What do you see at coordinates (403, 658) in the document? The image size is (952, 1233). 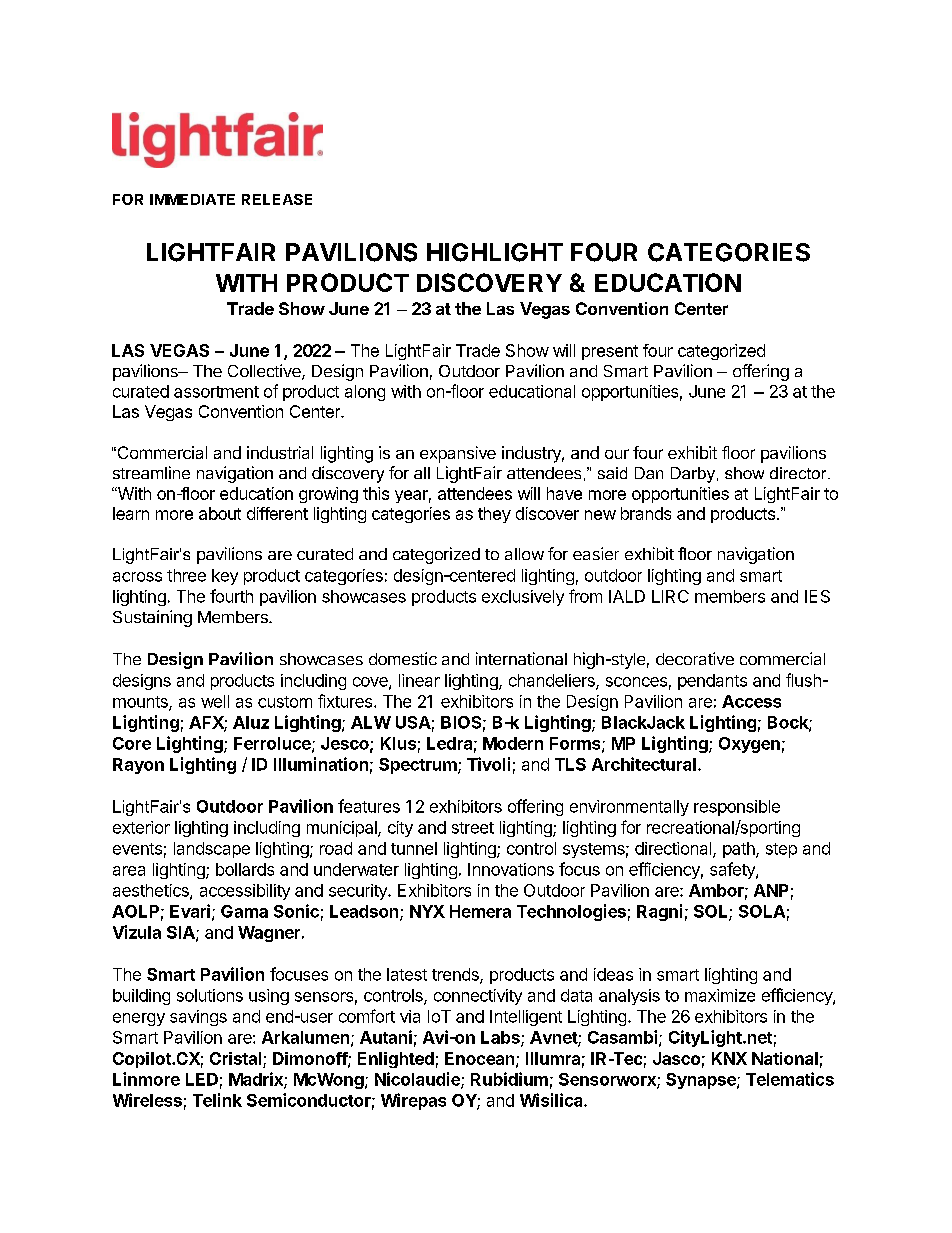 I see `domestic` at bounding box center [403, 658].
